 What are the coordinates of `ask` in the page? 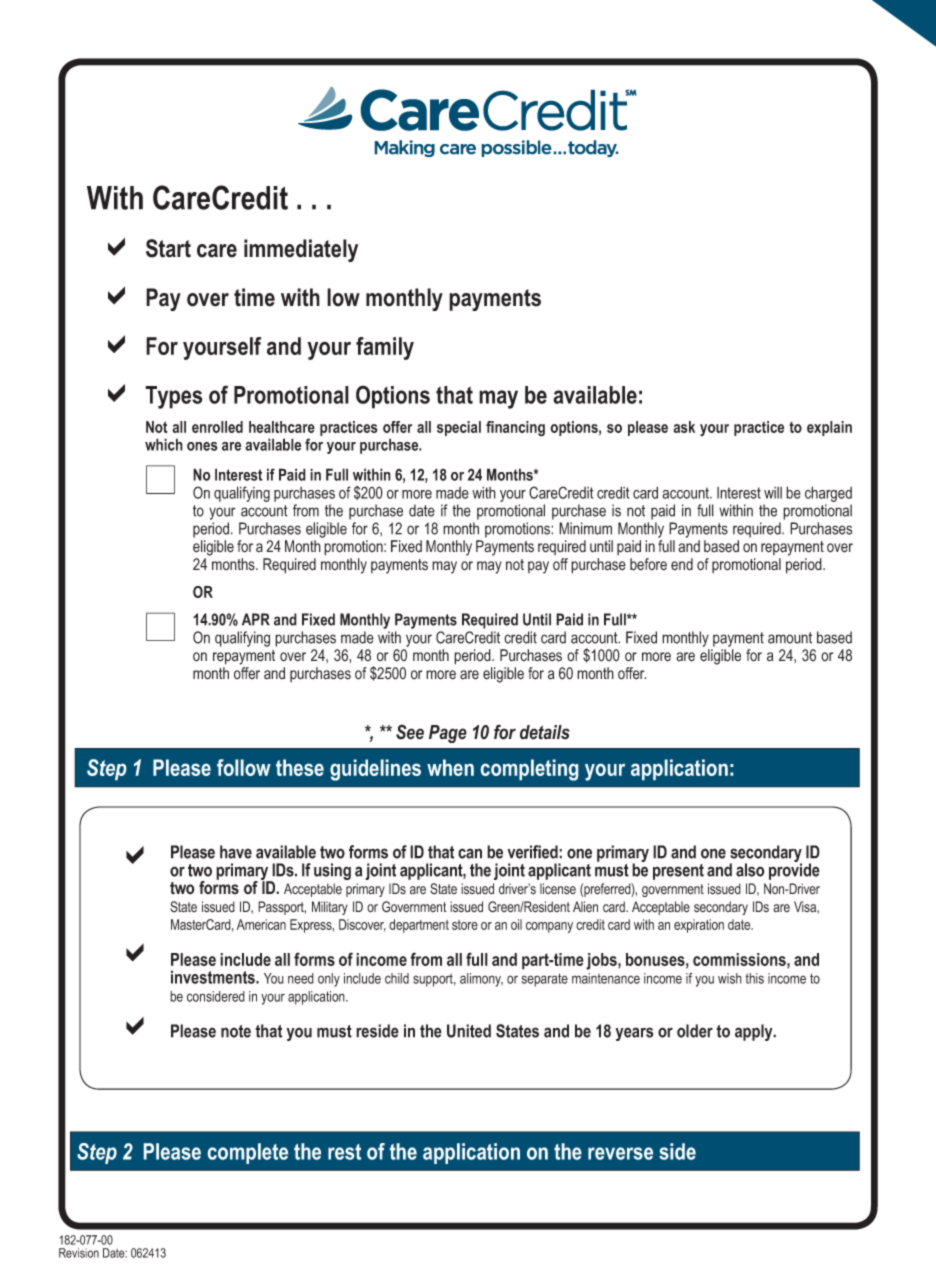 It's located at (684, 427).
